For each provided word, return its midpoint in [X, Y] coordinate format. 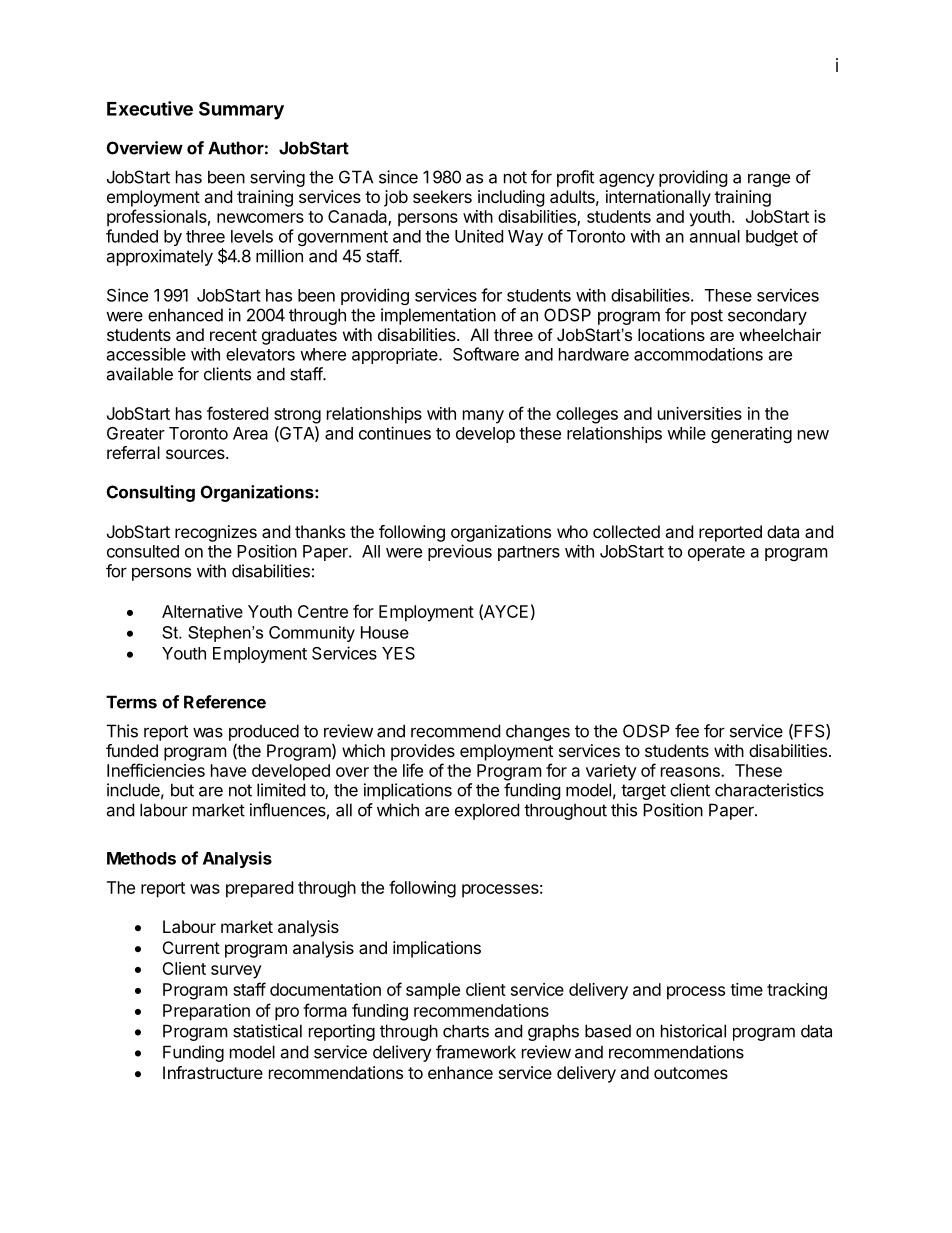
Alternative [202, 611]
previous [460, 552]
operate [716, 553]
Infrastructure [213, 1072]
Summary [241, 110]
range [769, 180]
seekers [442, 196]
